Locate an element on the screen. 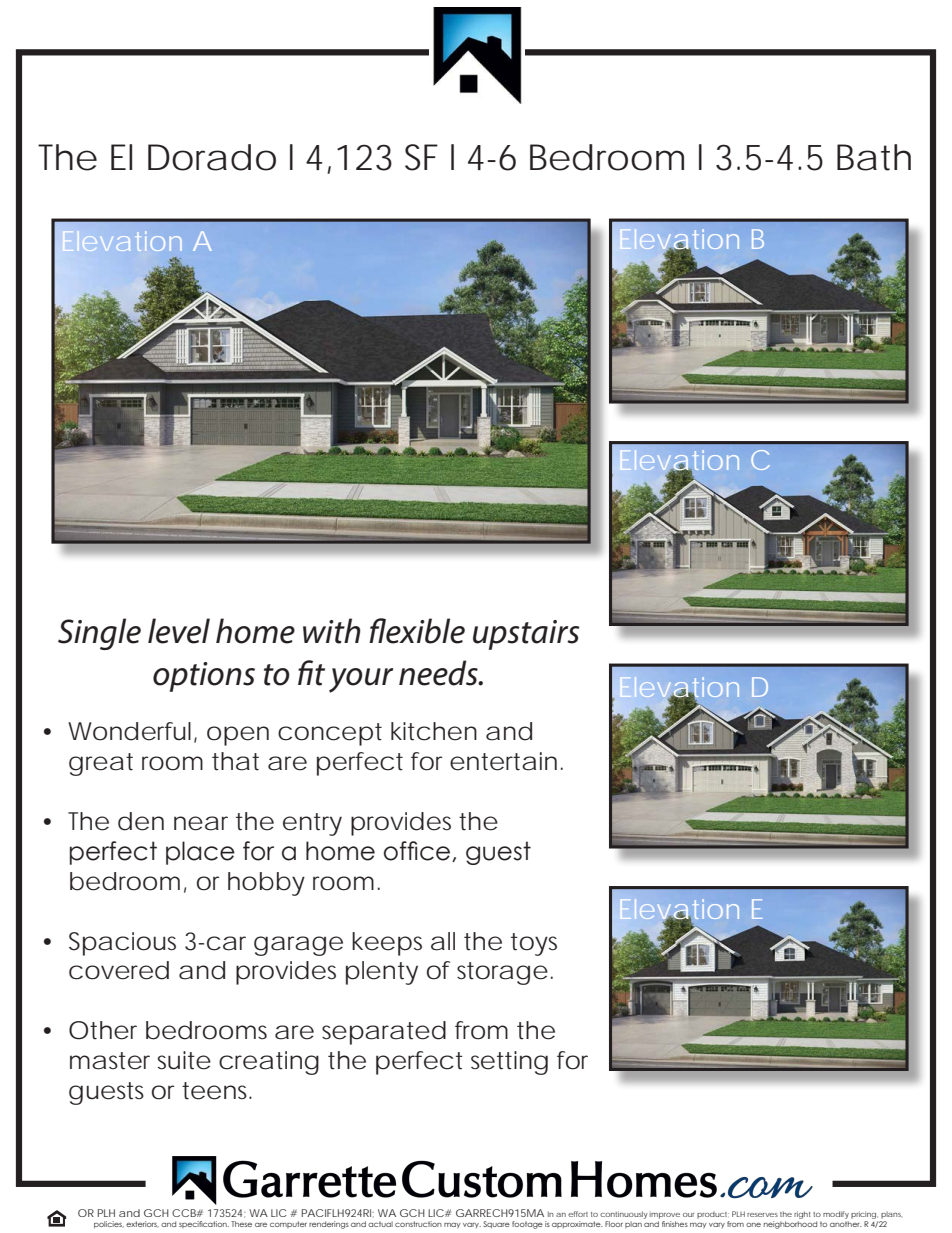  specification is located at coordinates (204, 1224).
